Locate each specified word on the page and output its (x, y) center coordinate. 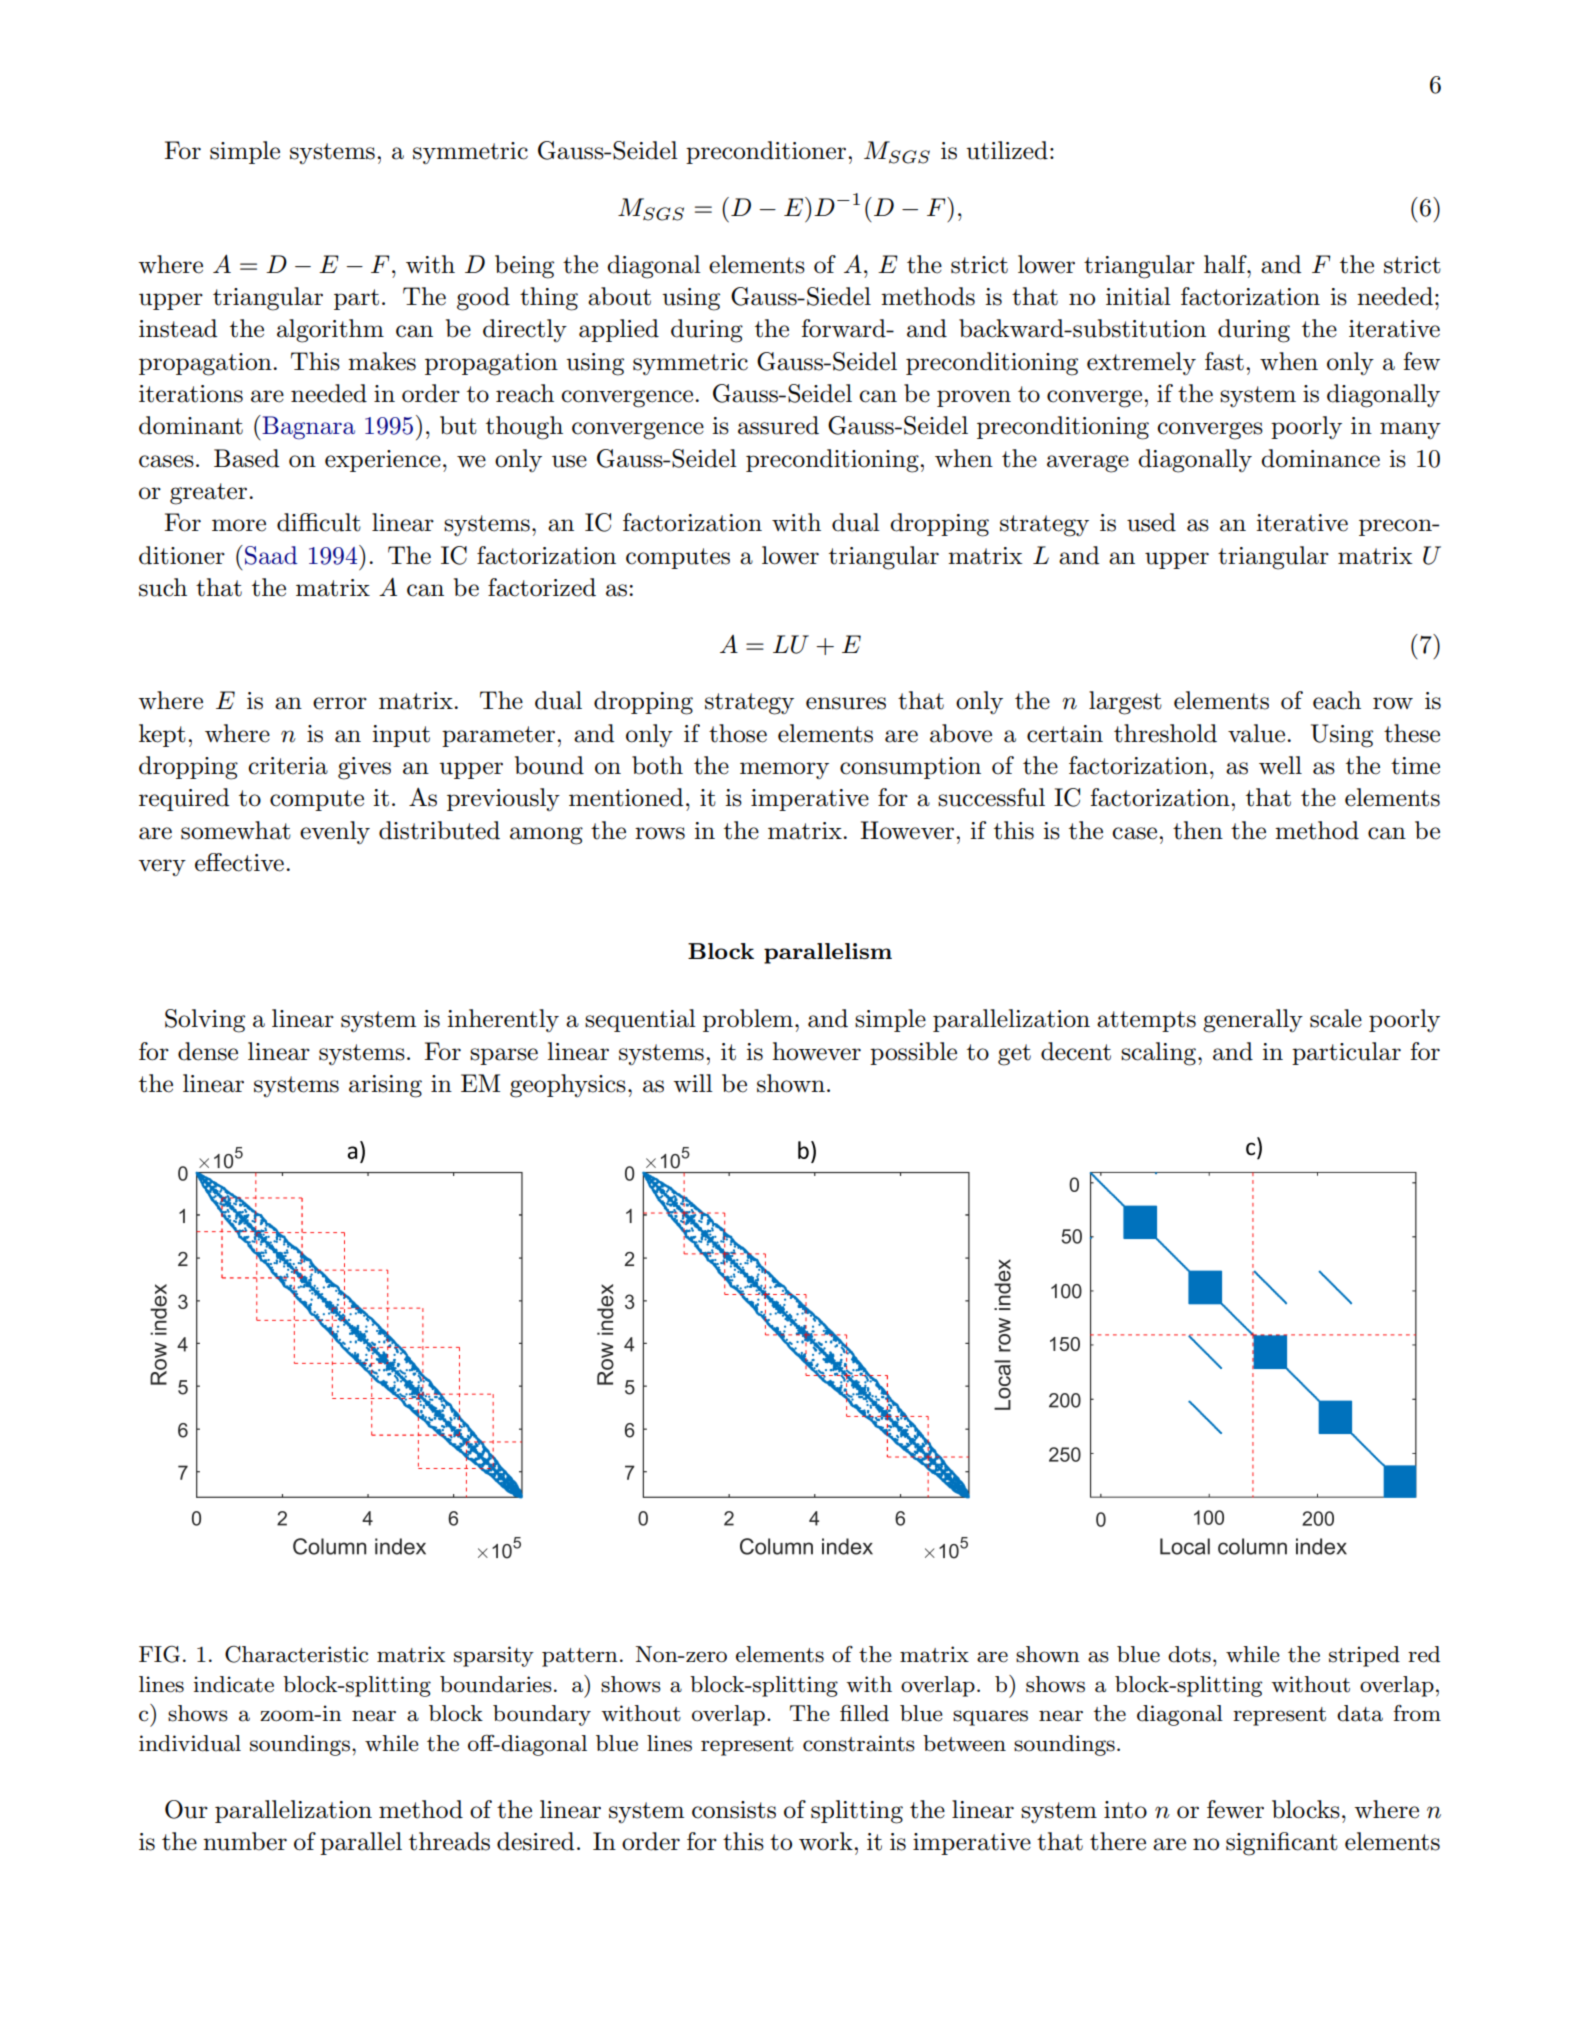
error (340, 703)
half (1226, 264)
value (1256, 733)
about (619, 296)
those (738, 733)
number (245, 1841)
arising (385, 1086)
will (693, 1083)
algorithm (330, 331)
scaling (1158, 1054)
